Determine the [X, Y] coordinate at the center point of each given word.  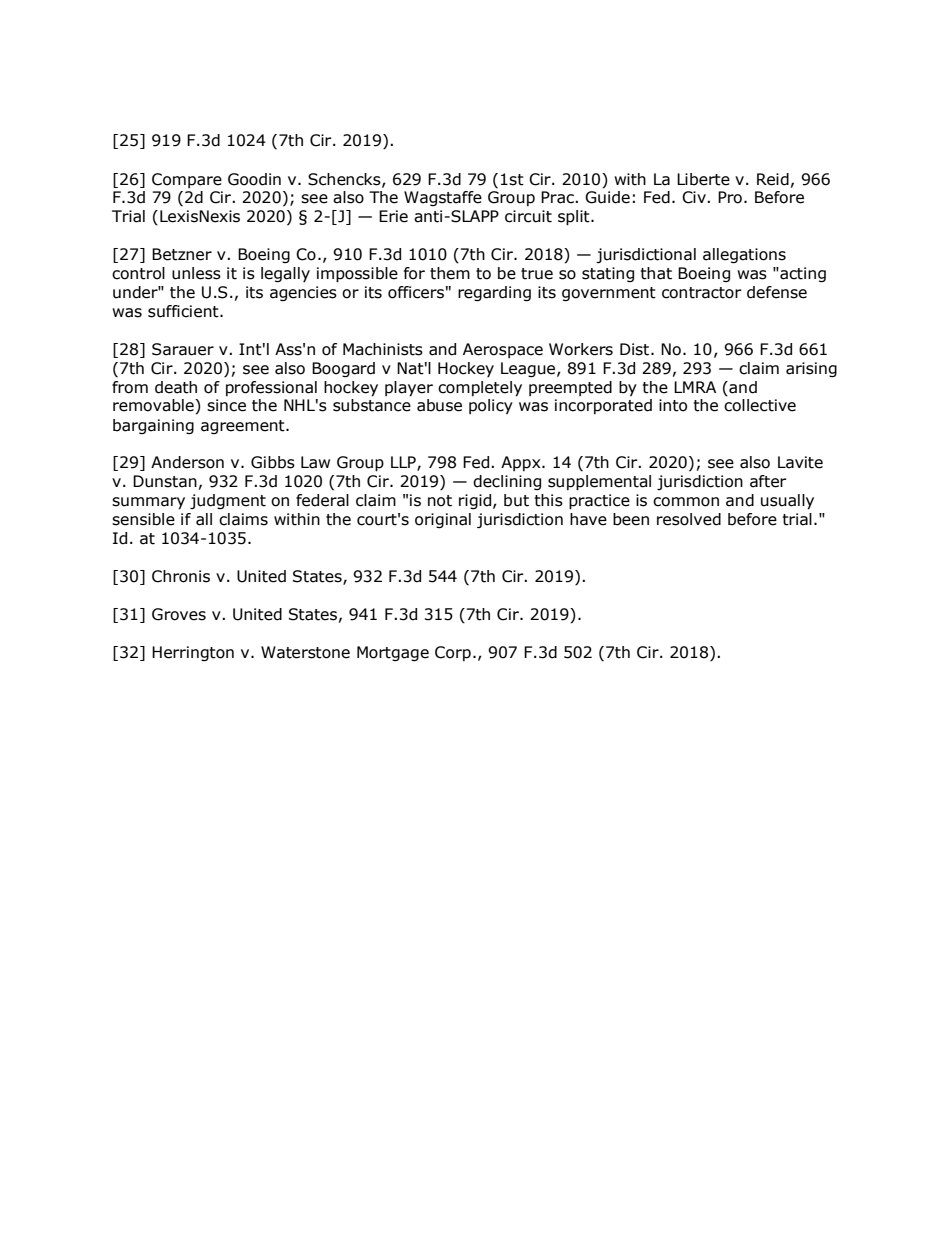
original [443, 520]
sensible [143, 519]
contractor [702, 293]
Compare [187, 180]
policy [491, 406]
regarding [494, 293]
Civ [694, 197]
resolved [689, 519]
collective [760, 405]
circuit [528, 216]
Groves [179, 614]
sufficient [184, 311]
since [226, 405]
